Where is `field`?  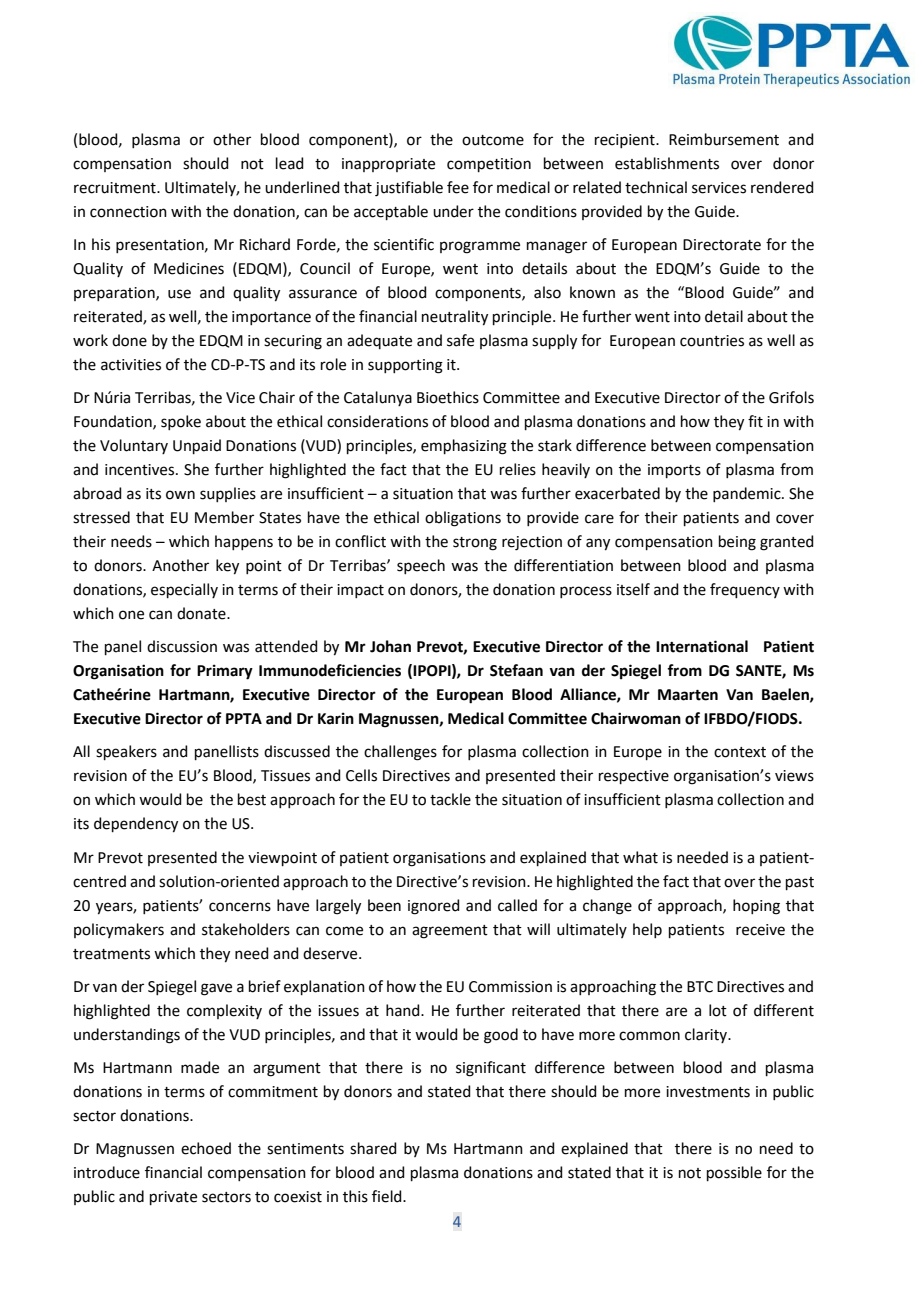 field is located at coordinates (388, 1196).
